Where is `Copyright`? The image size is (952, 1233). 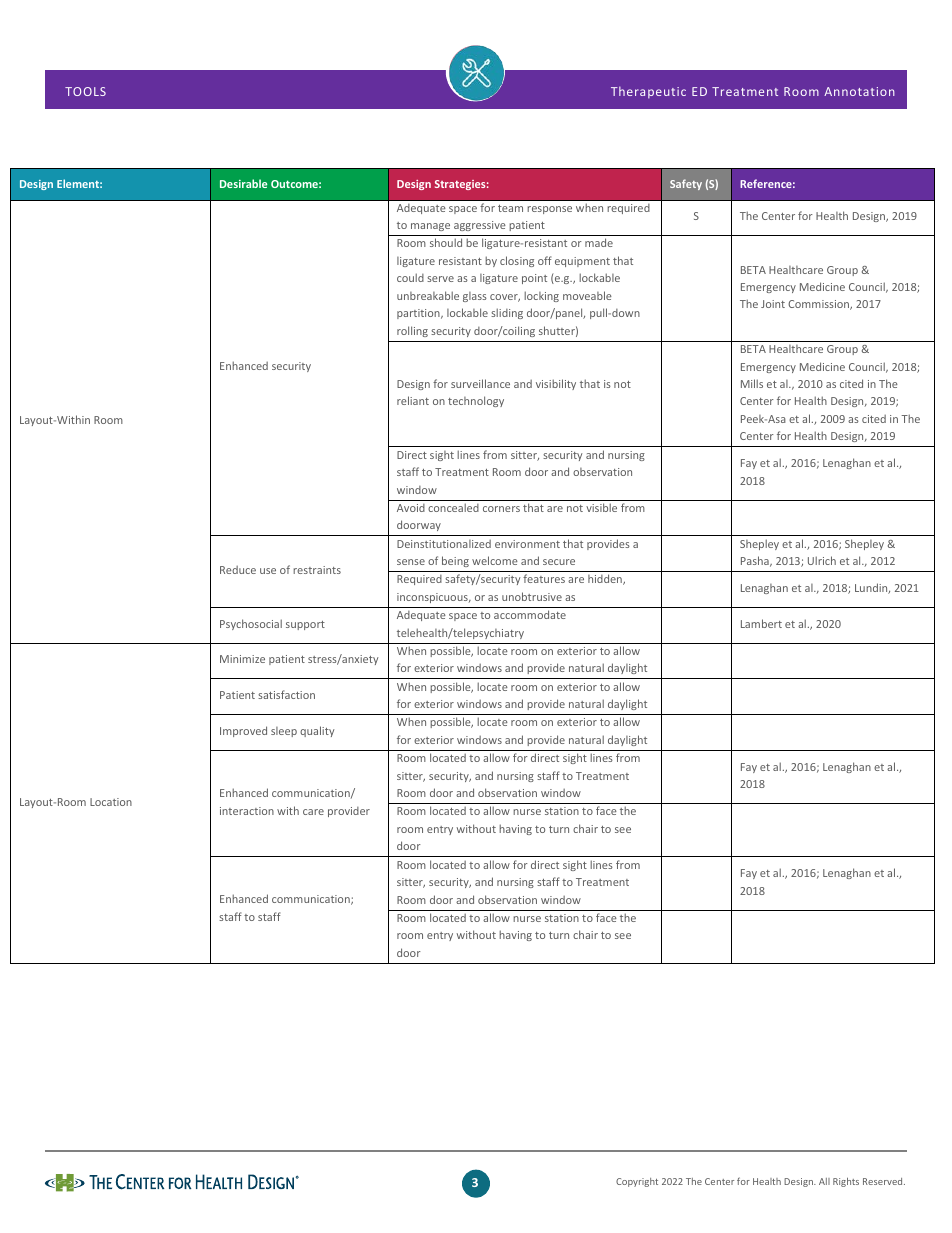 Copyright is located at coordinates (637, 1182).
